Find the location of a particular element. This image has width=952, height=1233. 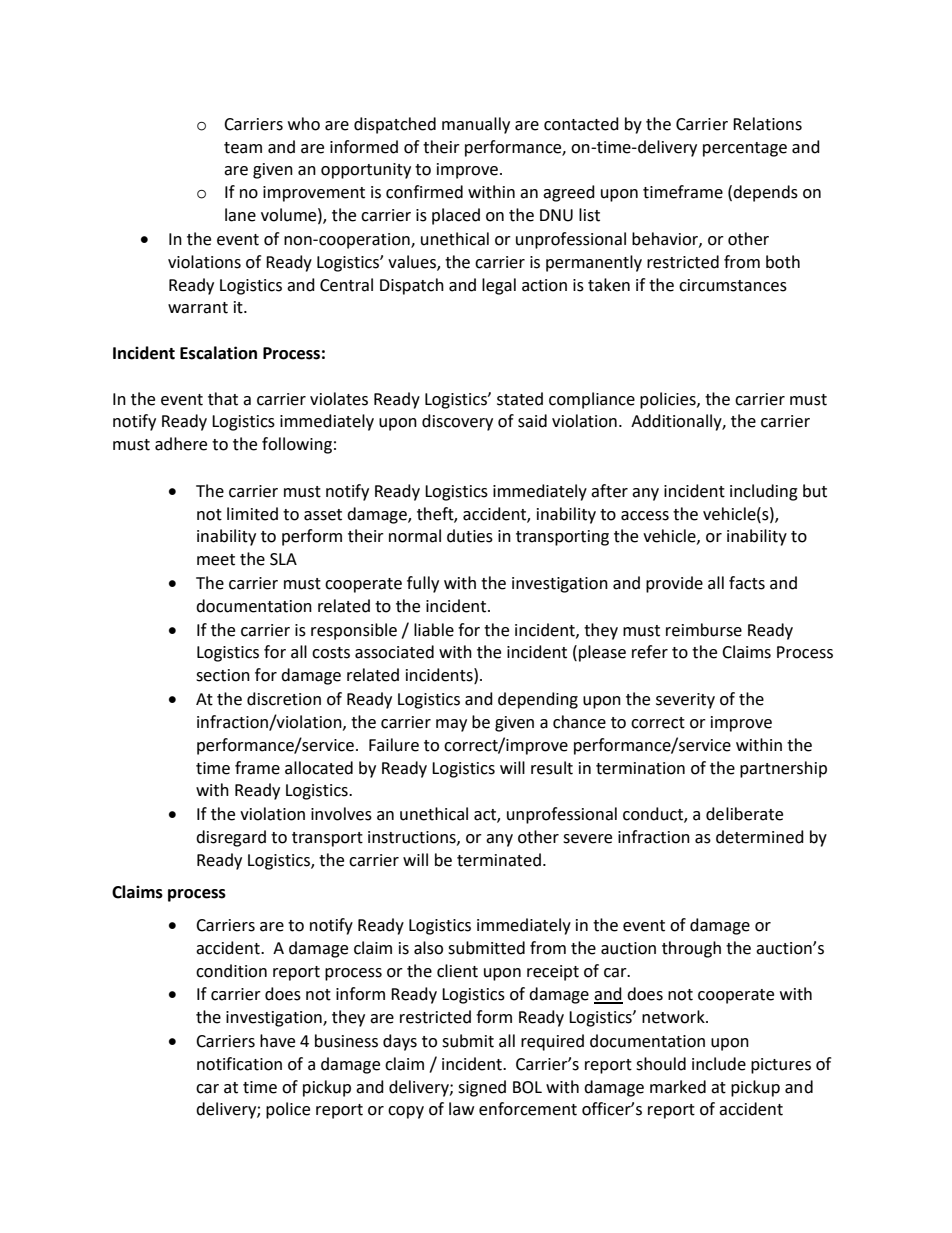

notification is located at coordinates (239, 1064).
